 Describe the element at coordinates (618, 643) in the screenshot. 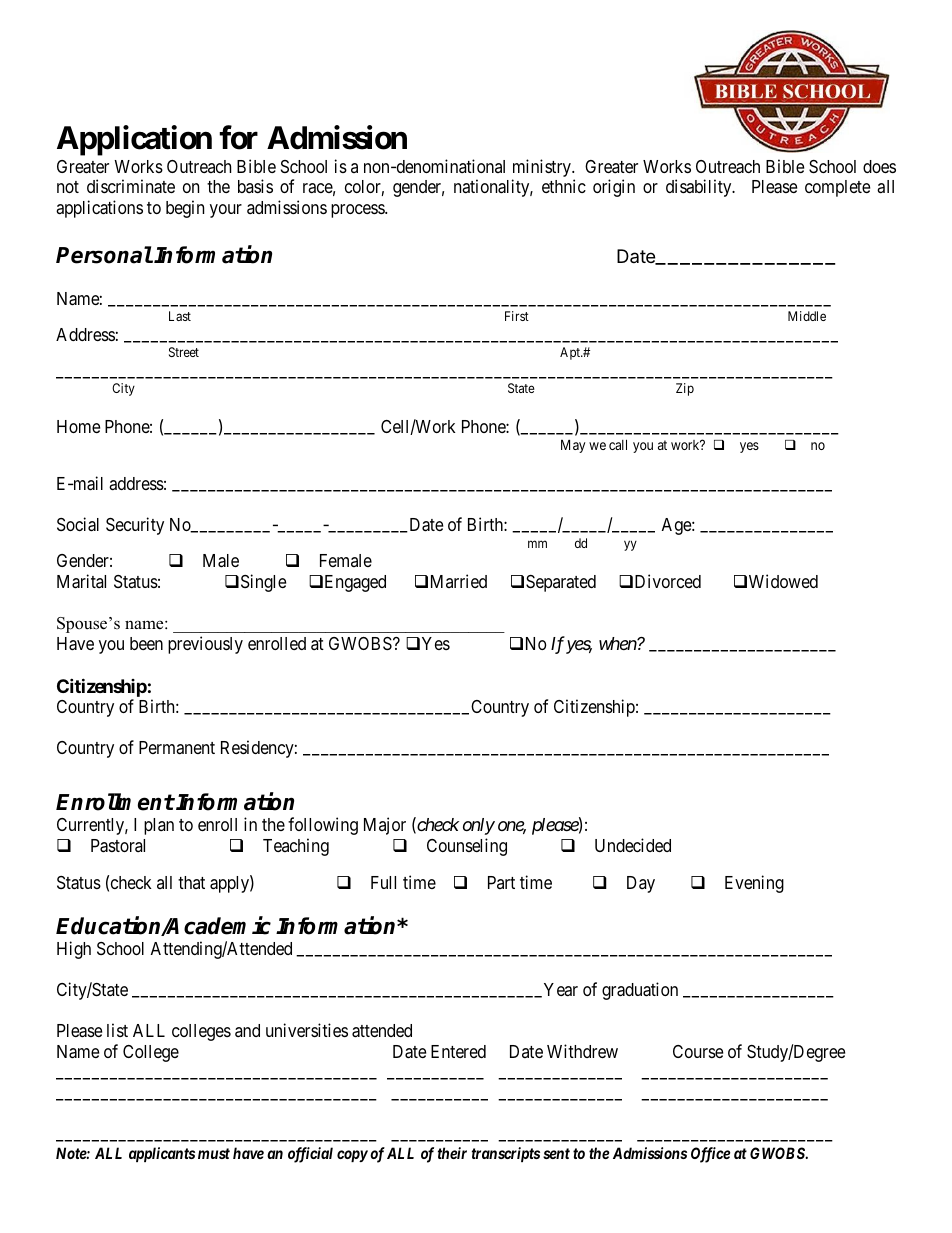

I see `when` at that location.
